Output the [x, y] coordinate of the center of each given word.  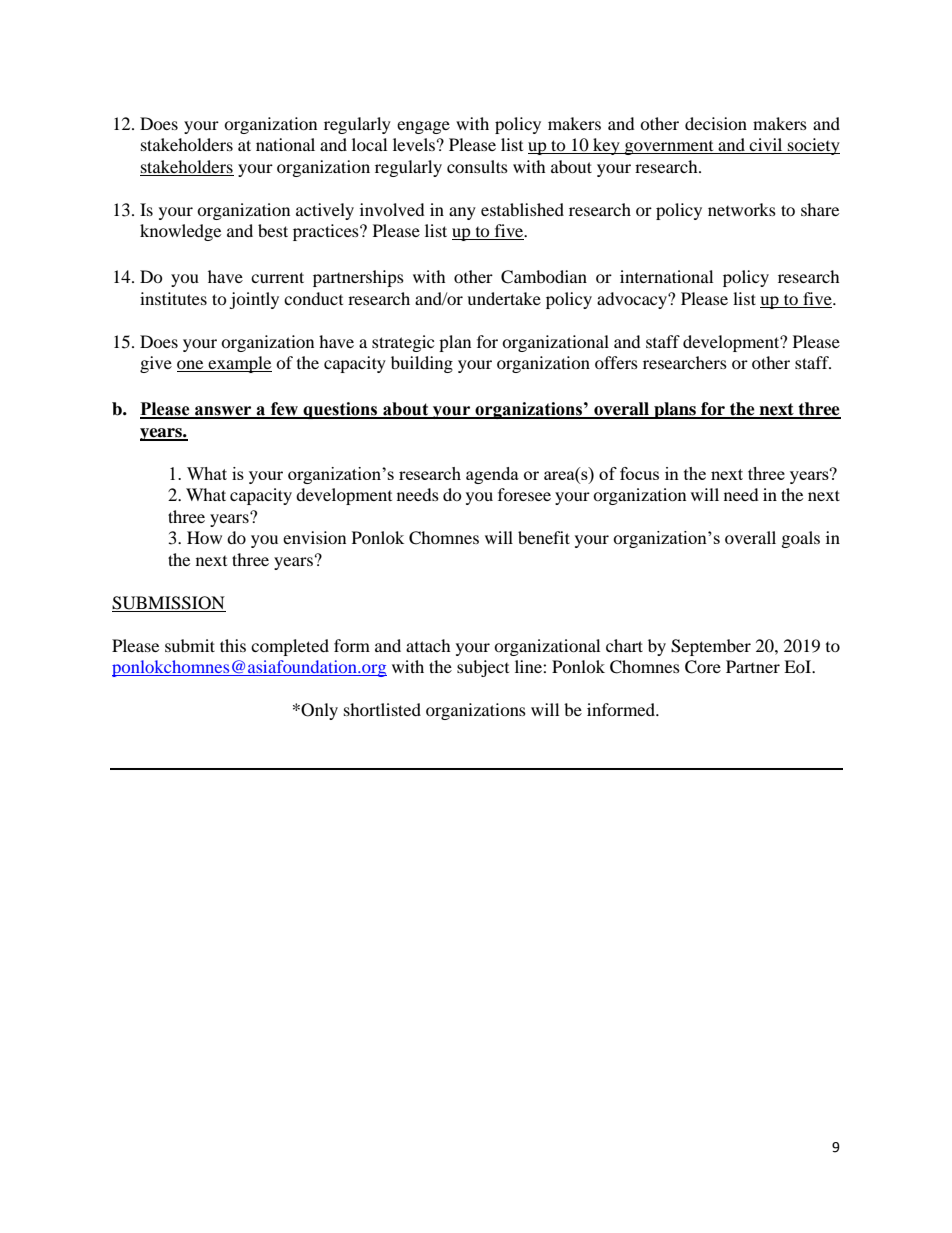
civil [766, 146]
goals [801, 539]
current [277, 277]
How [204, 537]
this [233, 645]
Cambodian [544, 277]
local [369, 144]
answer [223, 412]
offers [616, 362]
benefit [544, 537]
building [422, 364]
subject [483, 668]
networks [742, 209]
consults [477, 166]
